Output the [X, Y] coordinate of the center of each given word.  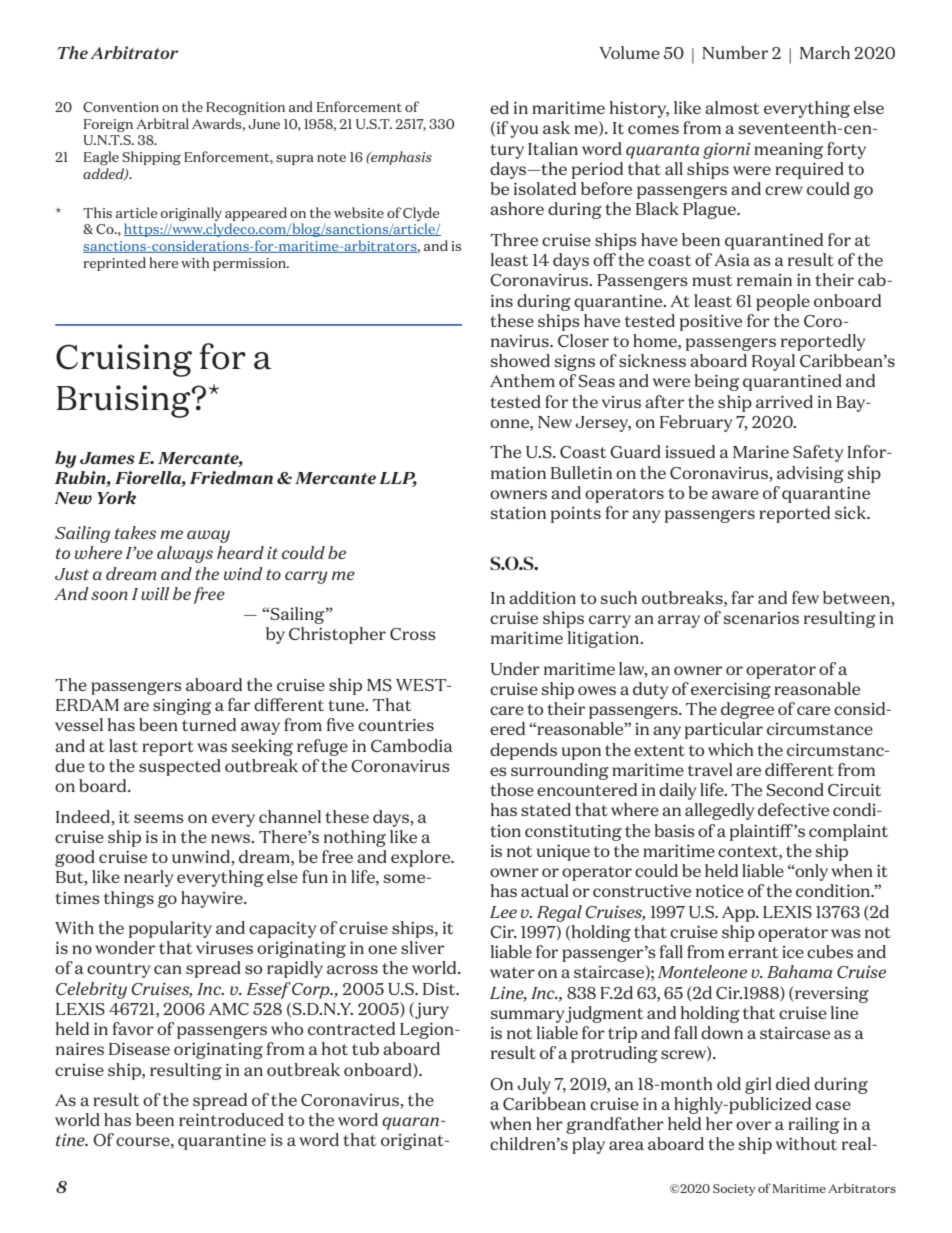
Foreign [108, 125]
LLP [398, 479]
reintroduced [231, 1119]
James [107, 458]
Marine [761, 451]
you [524, 131]
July [534, 1085]
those [512, 789]
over [753, 1125]
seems [159, 818]
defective [793, 809]
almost [732, 107]
